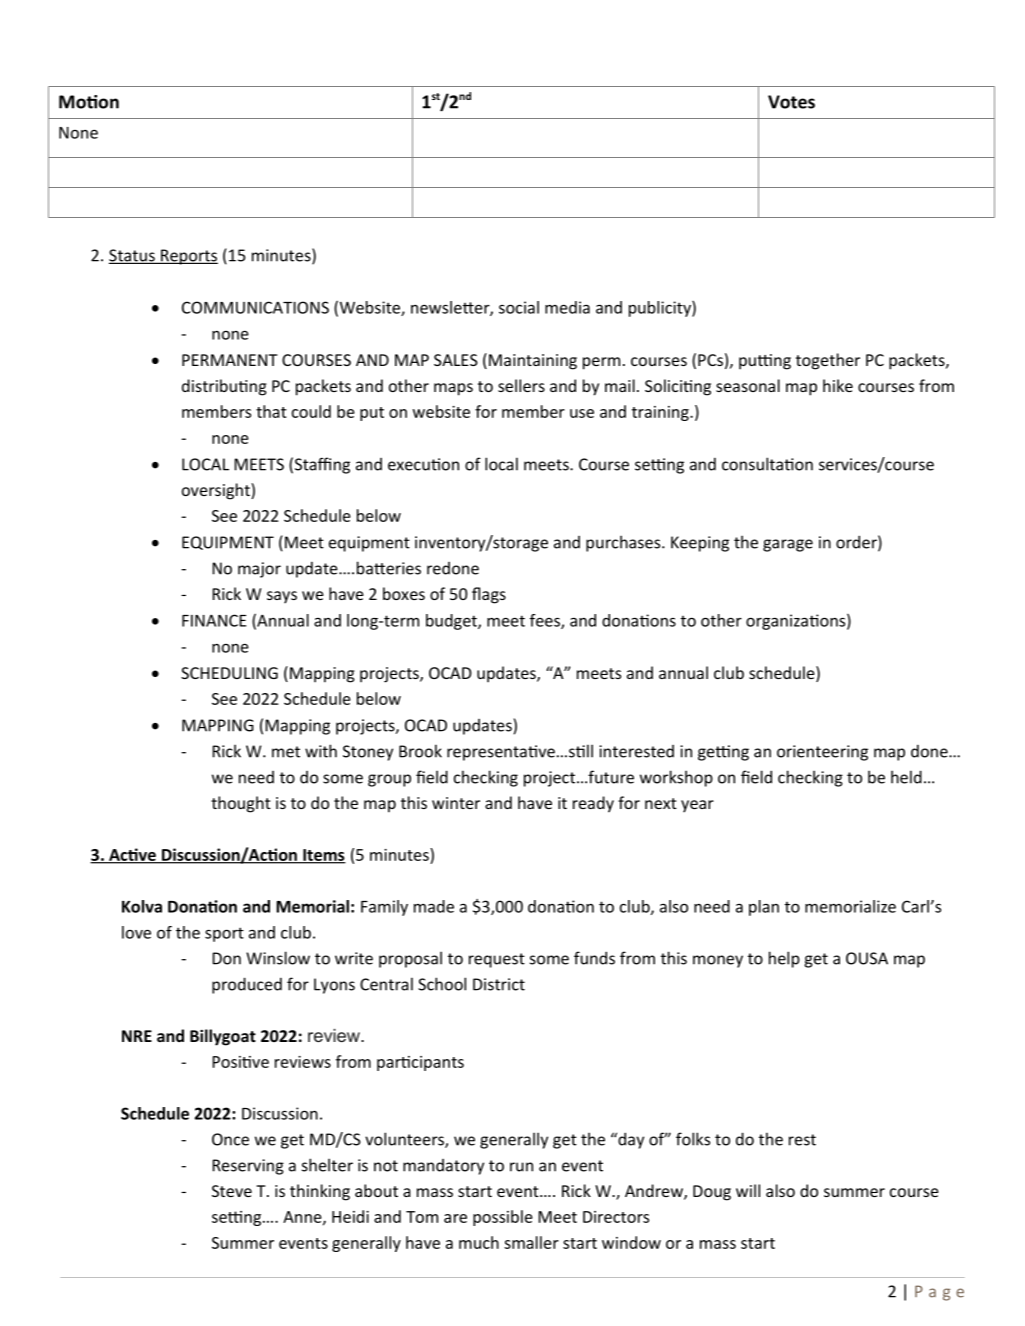 Image resolution: width=1025 pixels, height=1326 pixels. I want to click on hike, so click(838, 385).
